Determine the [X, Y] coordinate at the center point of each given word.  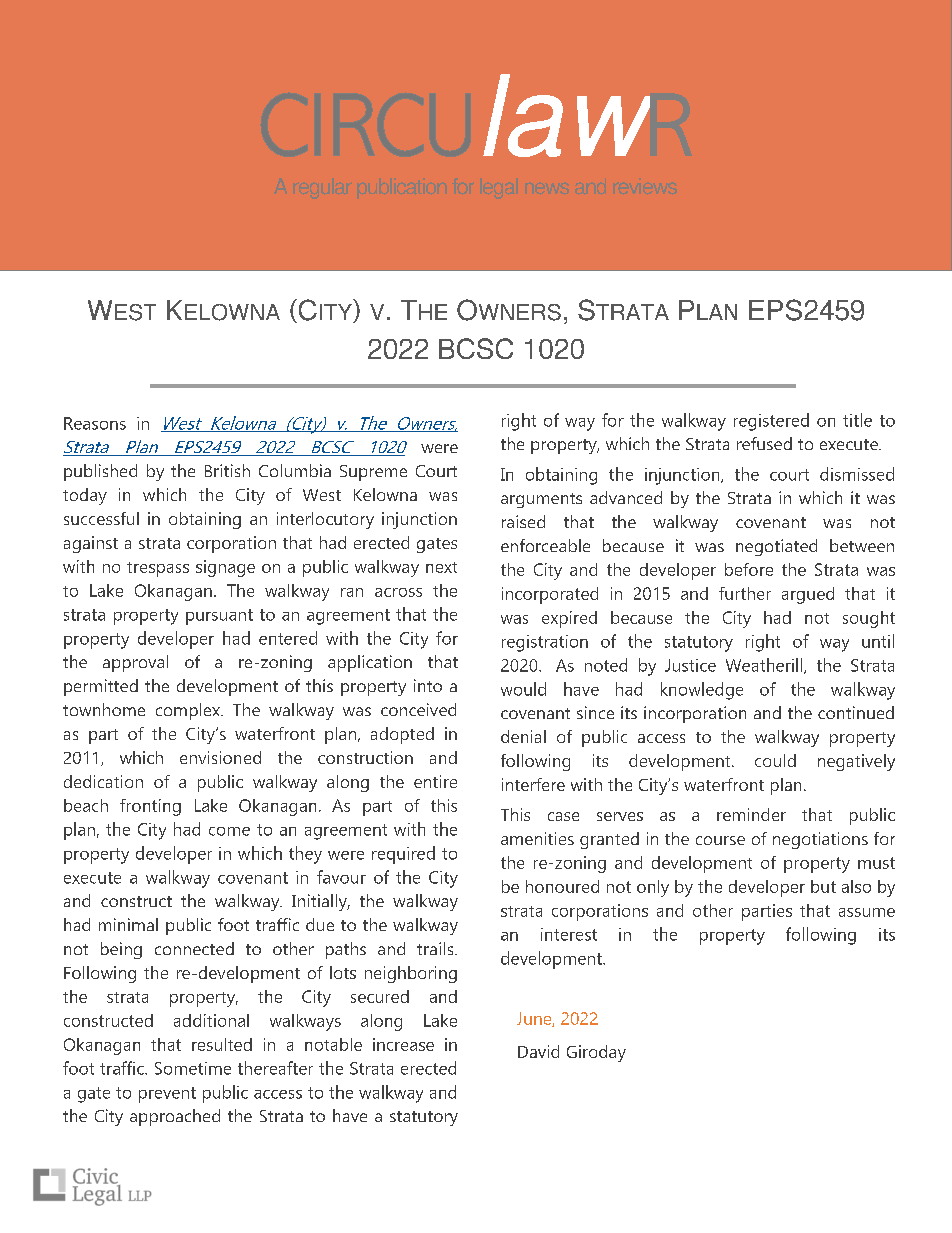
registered [771, 422]
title [857, 420]
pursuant [219, 617]
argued [808, 595]
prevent [167, 1095]
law [566, 115]
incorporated [550, 595]
